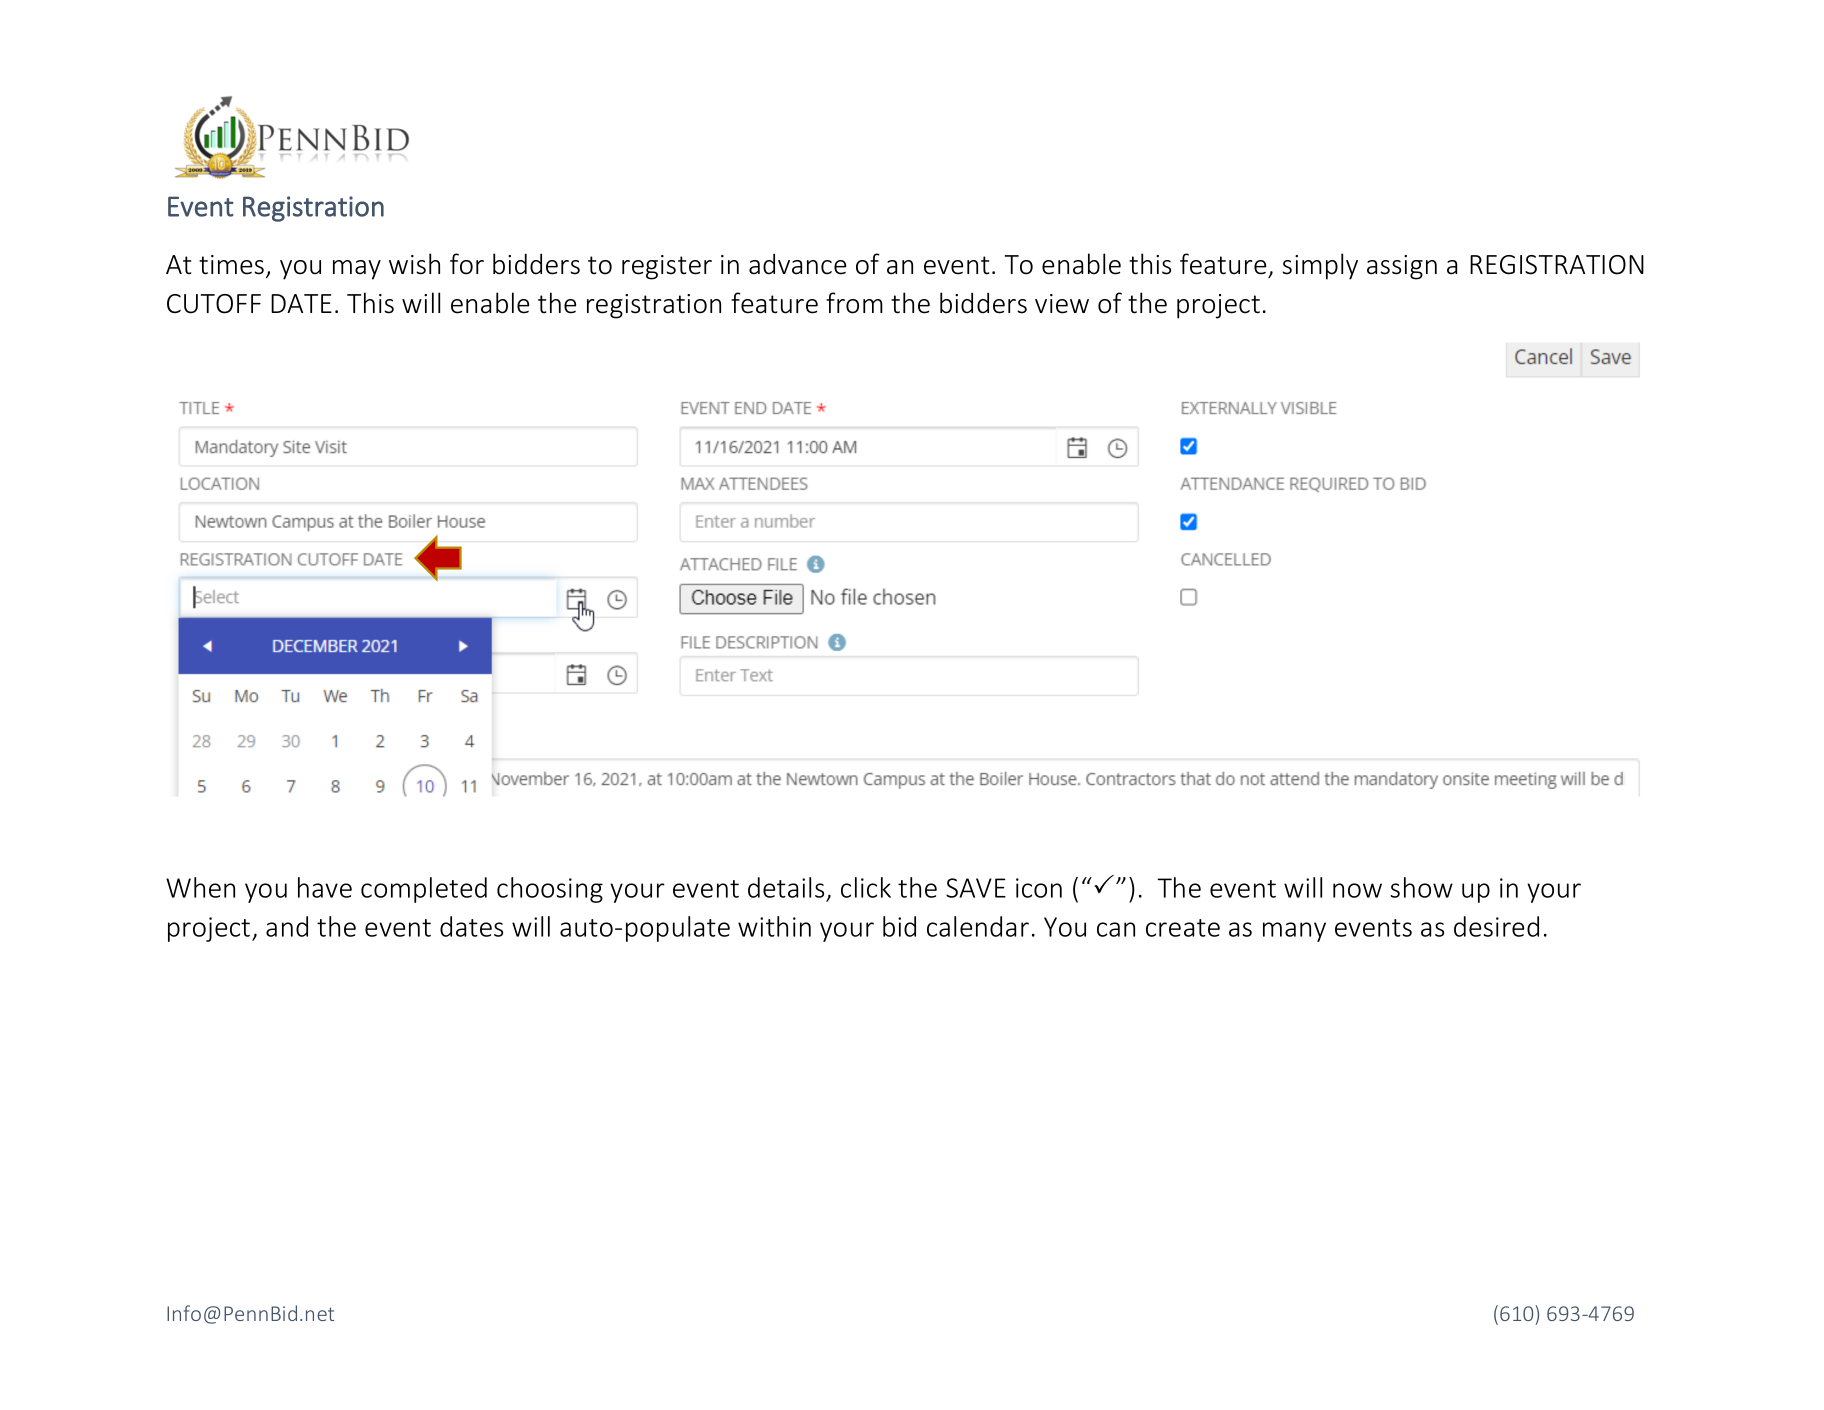 This screenshot has height=1410, width=1824. I want to click on view, so click(1062, 304).
